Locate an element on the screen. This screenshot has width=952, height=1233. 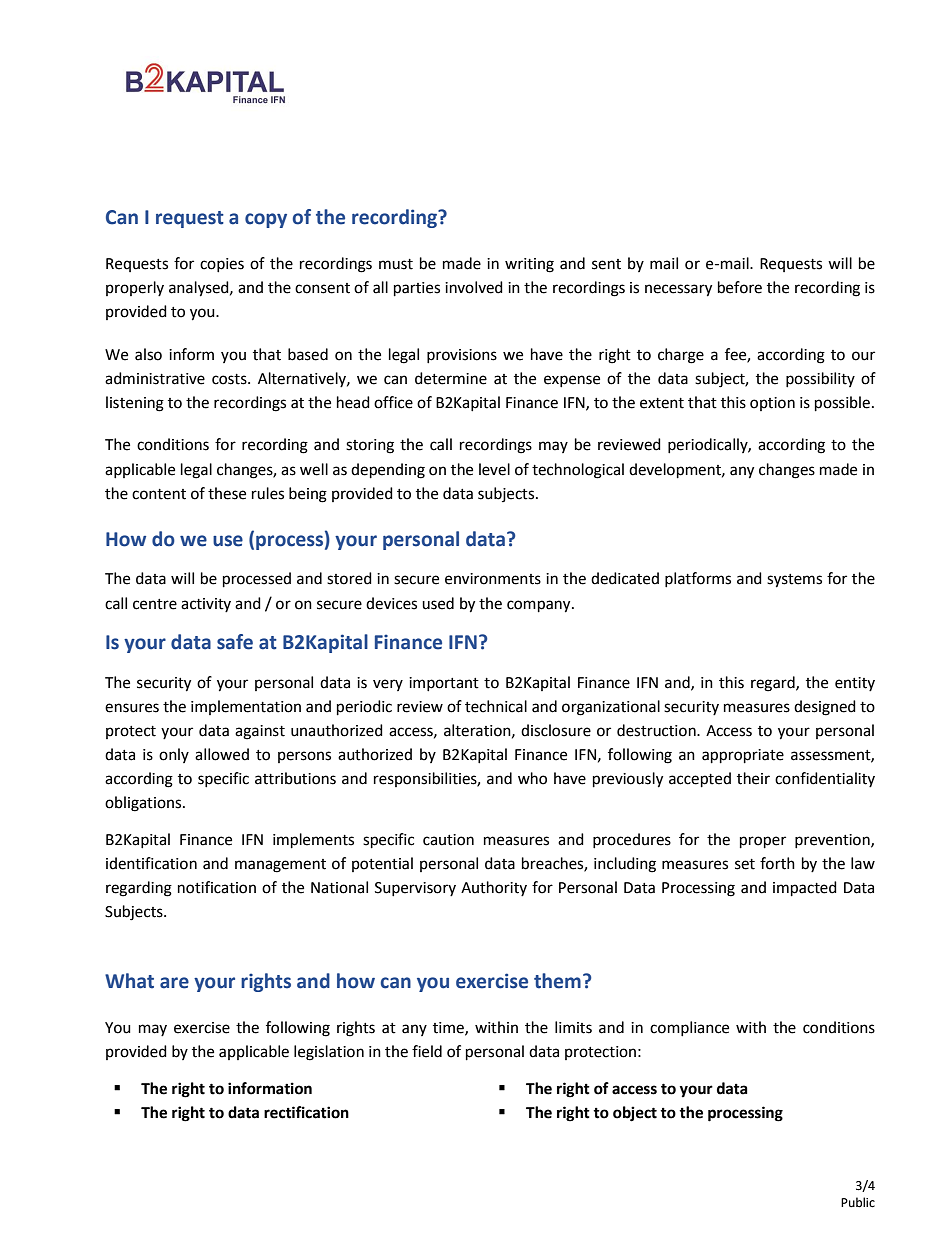
technical is located at coordinates (496, 706).
